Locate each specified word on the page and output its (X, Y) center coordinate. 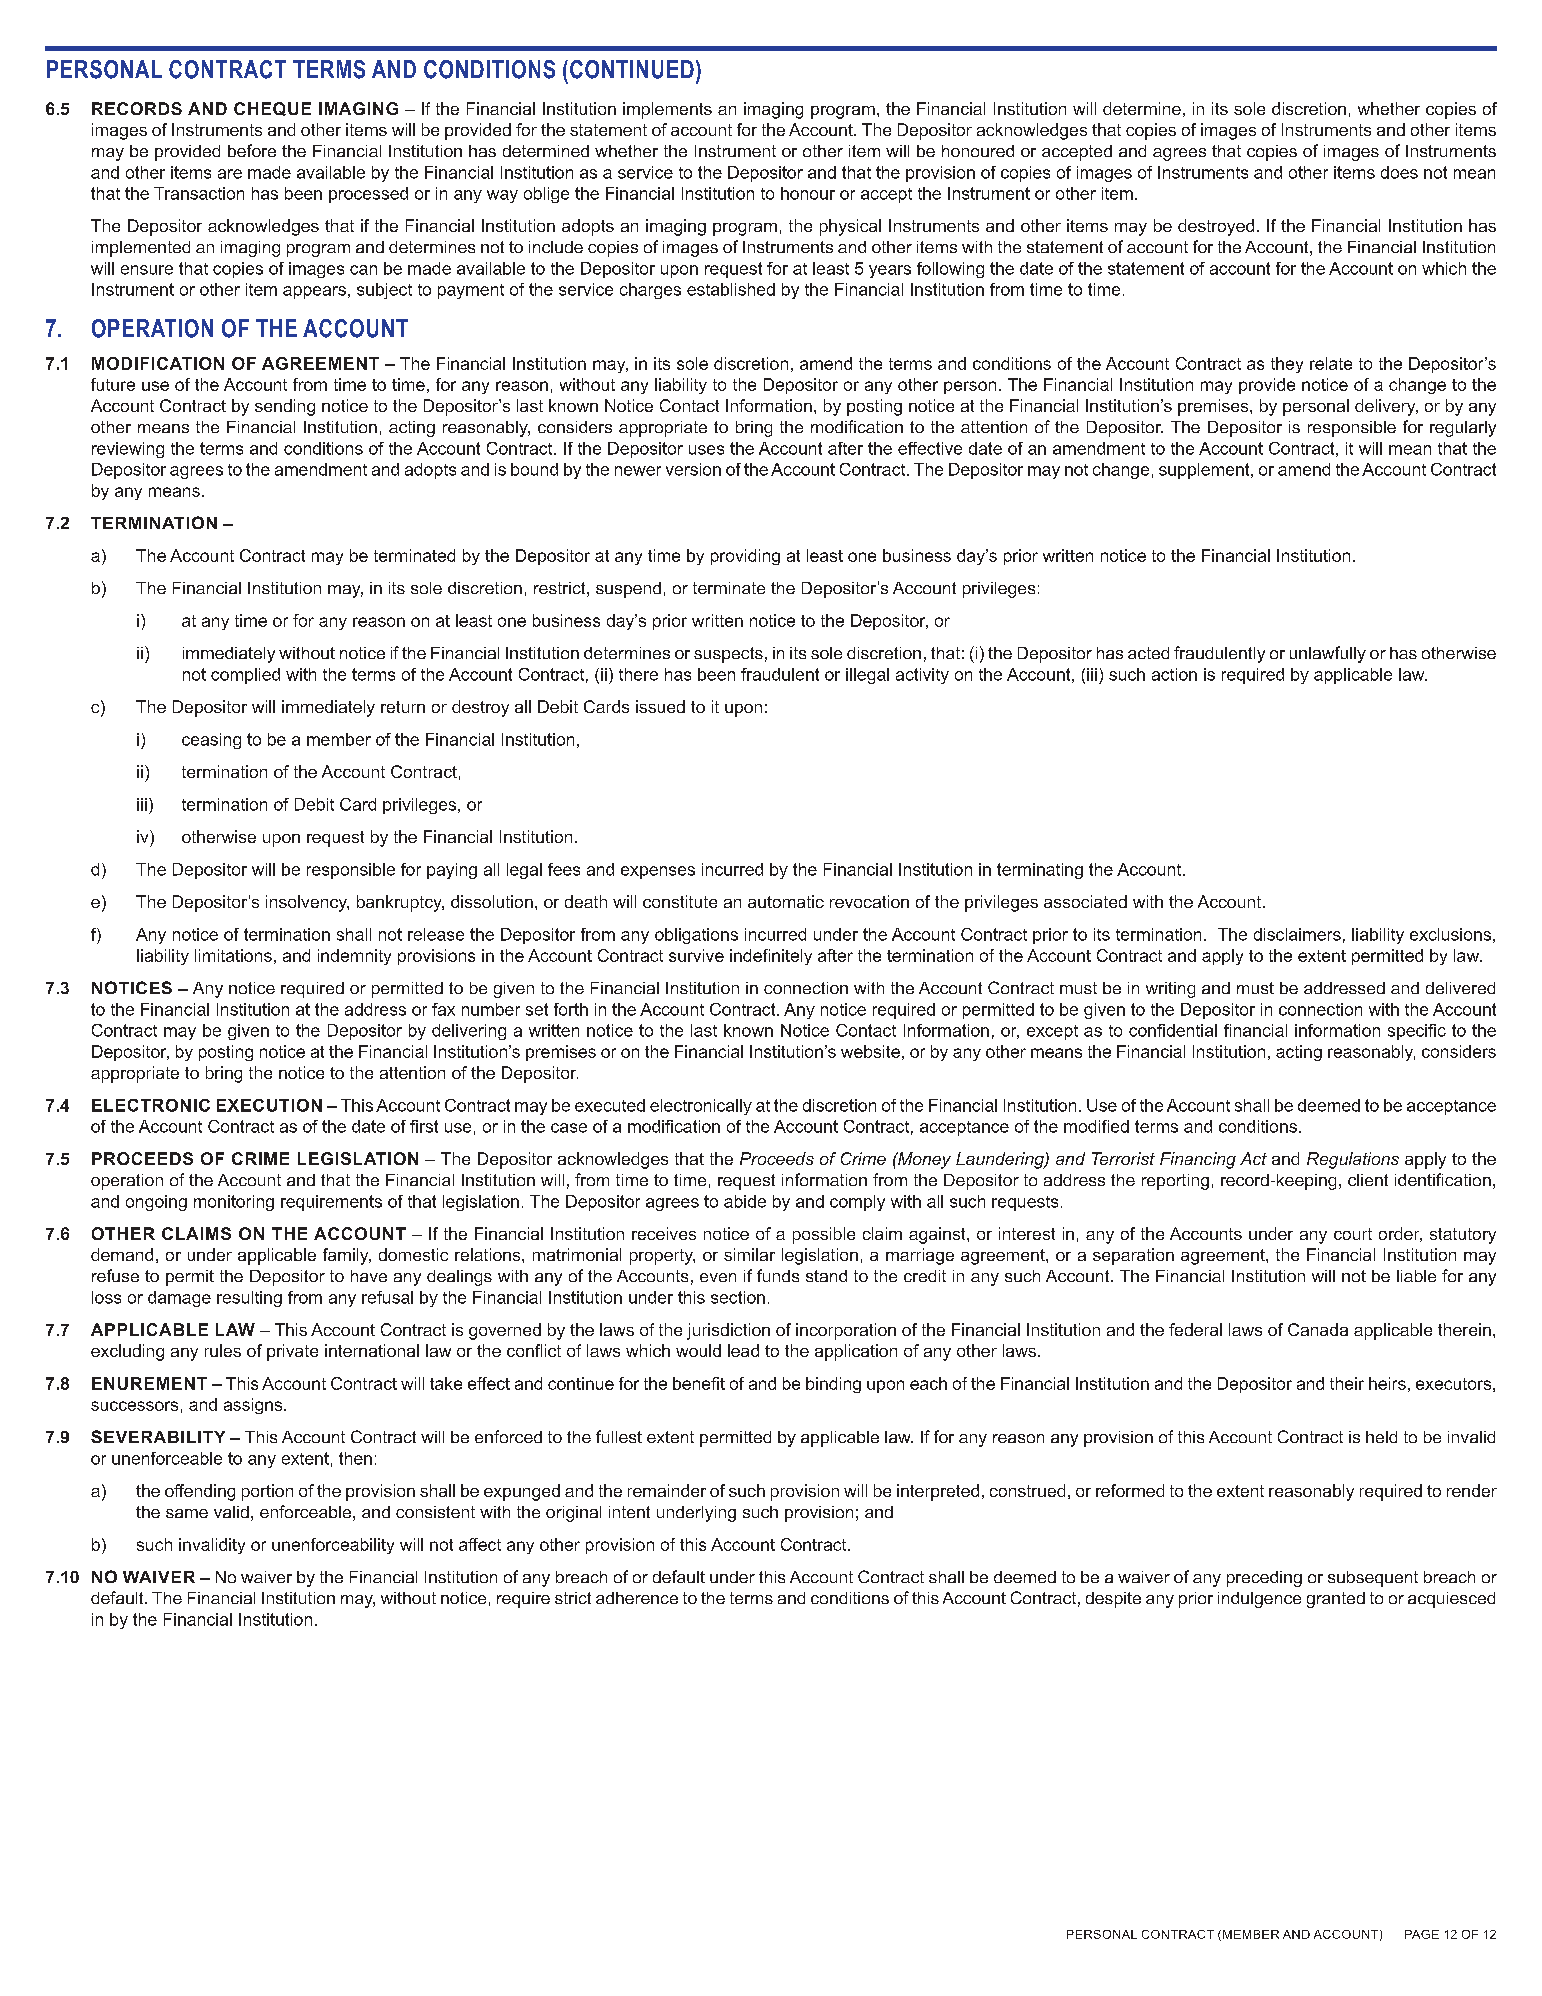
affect (480, 1544)
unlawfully (1328, 654)
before (252, 150)
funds (778, 1275)
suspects (728, 655)
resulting (249, 1299)
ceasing (211, 741)
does (1399, 172)
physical (850, 227)
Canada (1318, 1329)
